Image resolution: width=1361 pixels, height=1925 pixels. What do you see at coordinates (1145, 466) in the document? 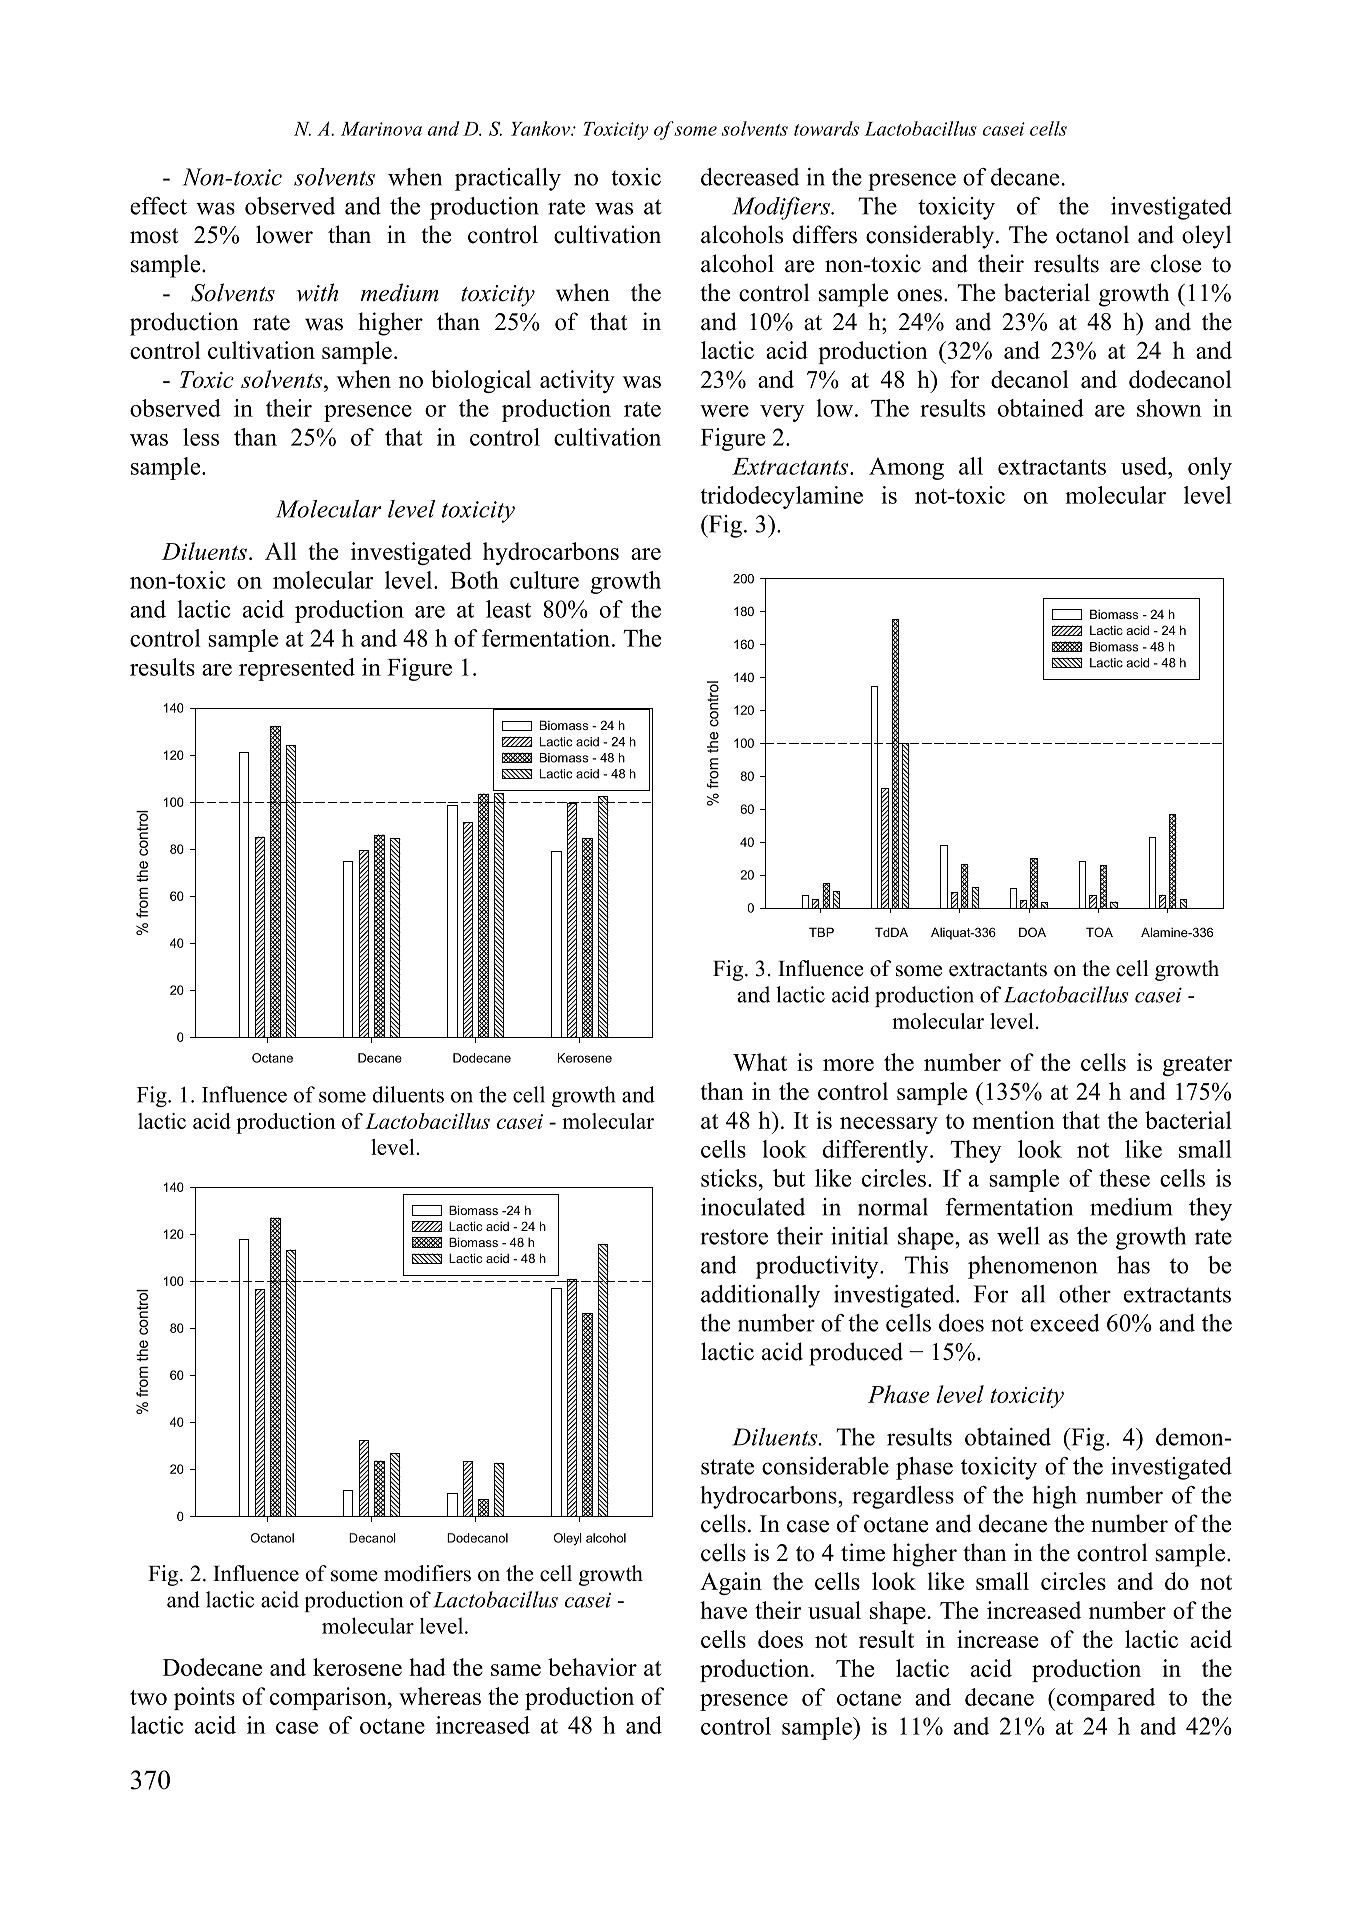
I see `used` at bounding box center [1145, 466].
